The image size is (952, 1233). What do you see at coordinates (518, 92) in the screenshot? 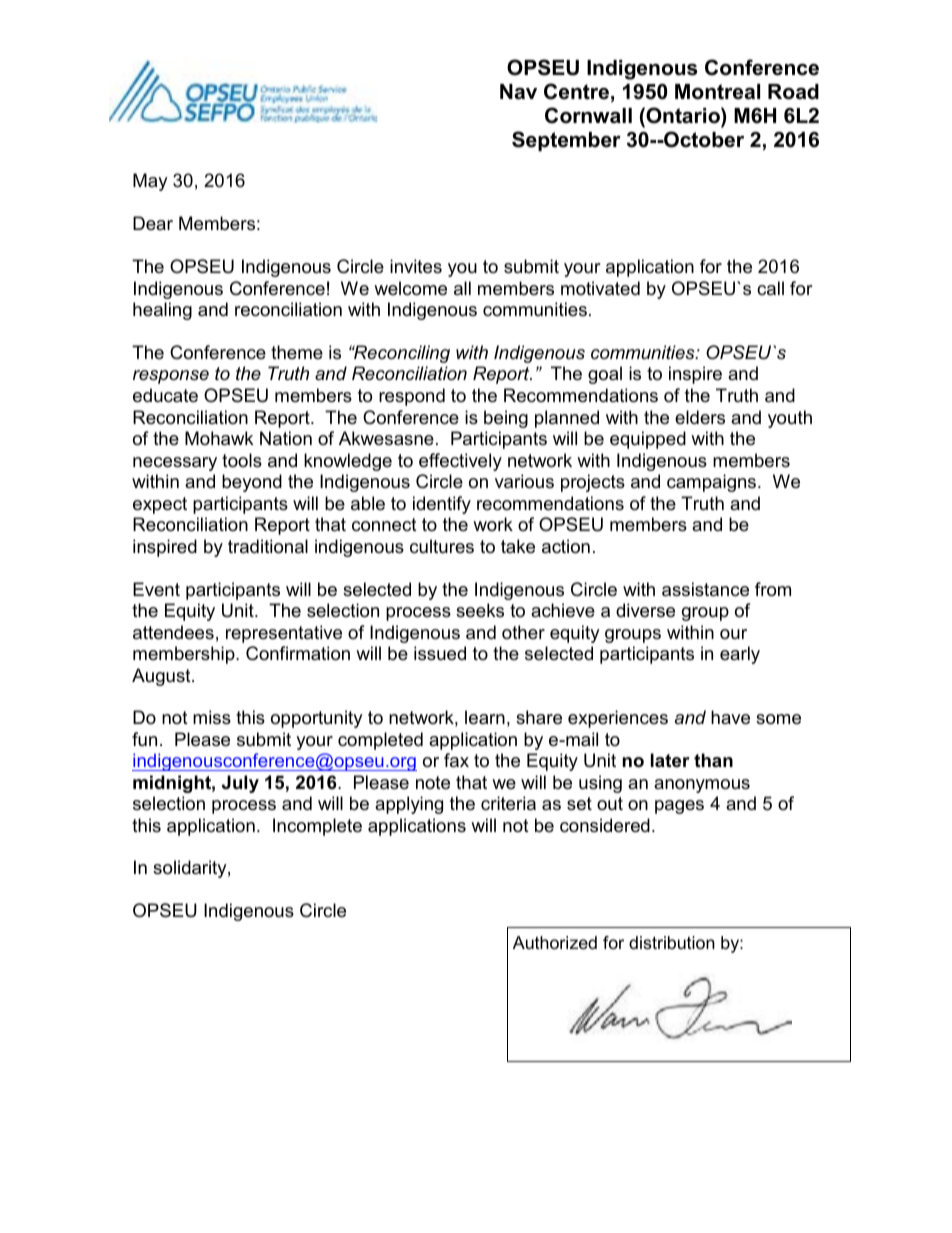
I see `Nav` at bounding box center [518, 92].
